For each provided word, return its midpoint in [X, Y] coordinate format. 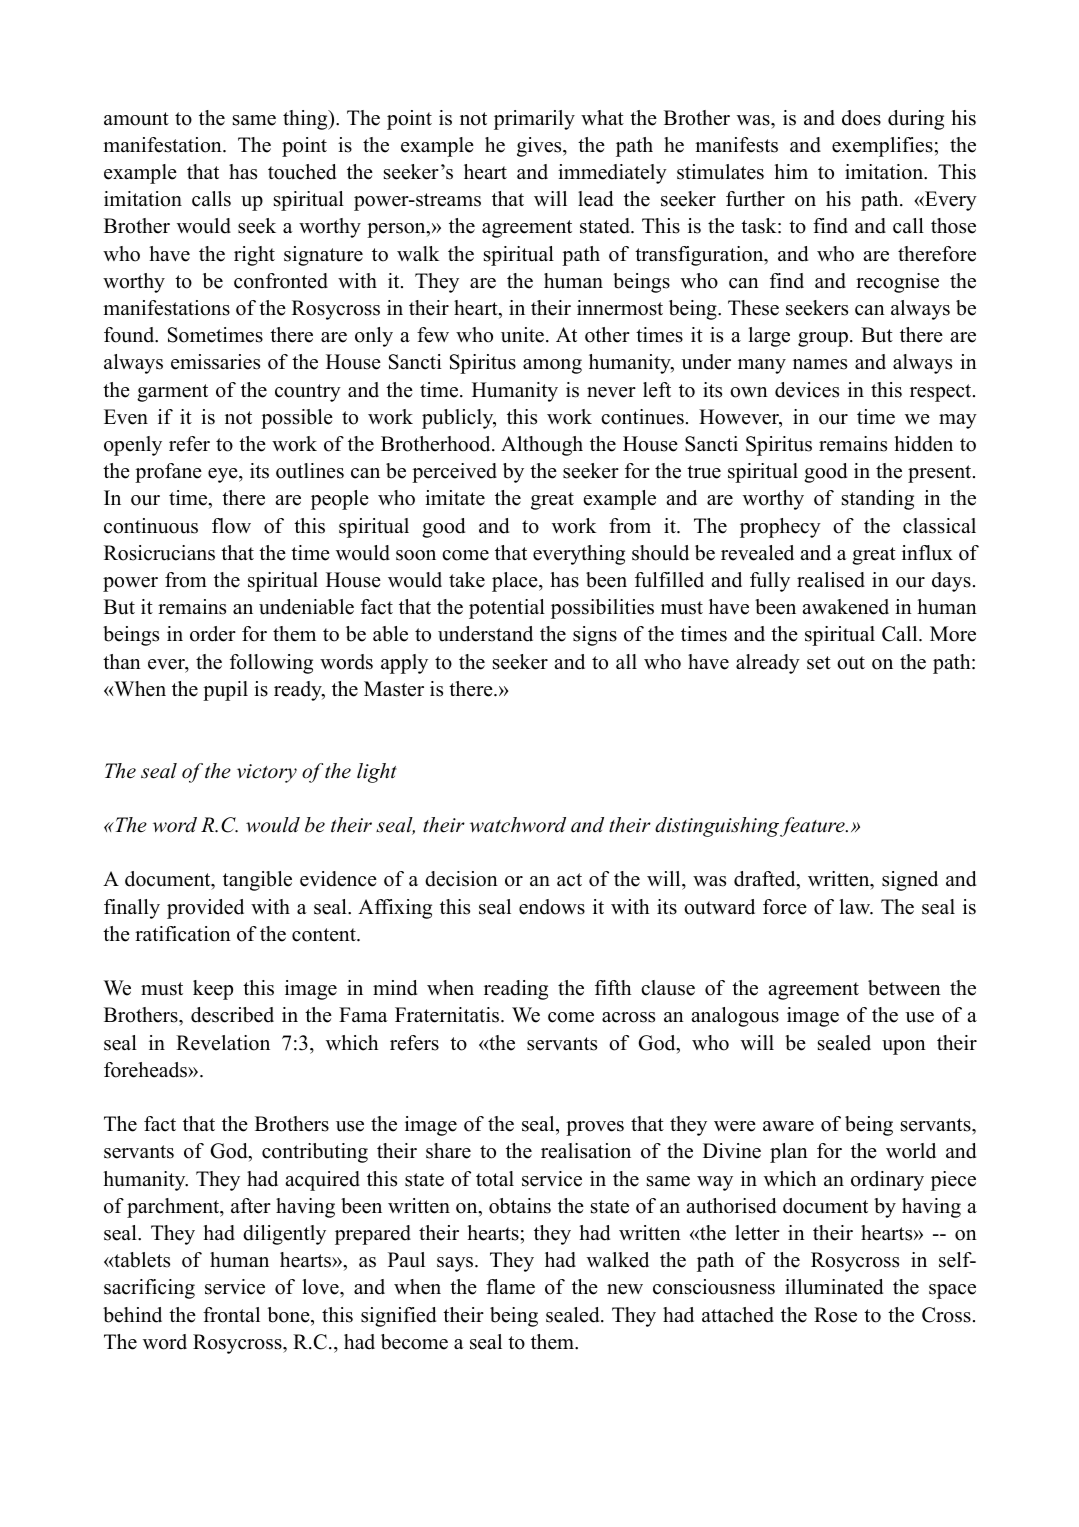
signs [595, 636]
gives [540, 147]
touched [302, 172]
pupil [225, 691]
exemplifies [882, 147]
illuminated [834, 1287]
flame [510, 1287]
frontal [231, 1315]
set [819, 663]
